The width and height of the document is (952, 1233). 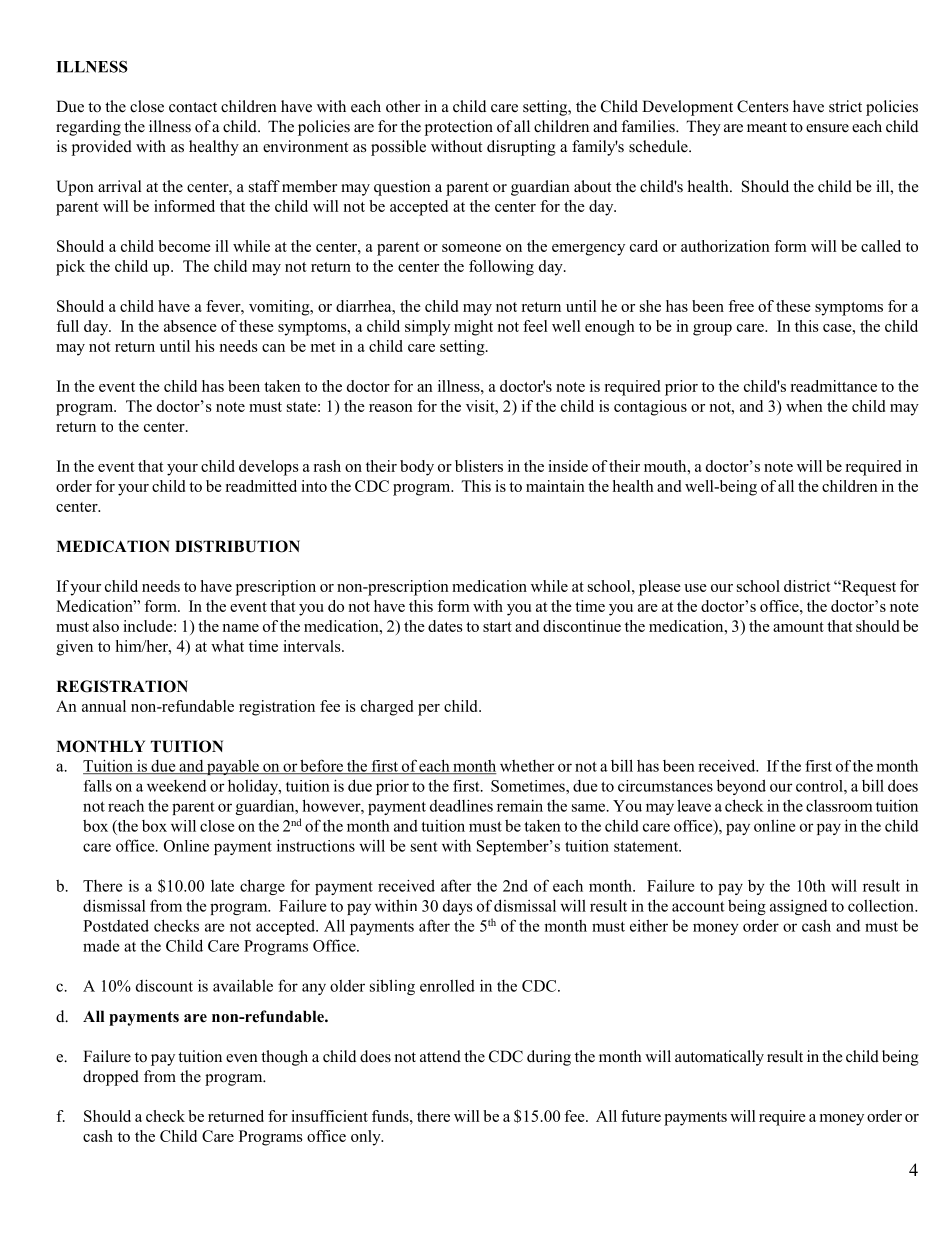 I want to click on protection, so click(x=459, y=128).
